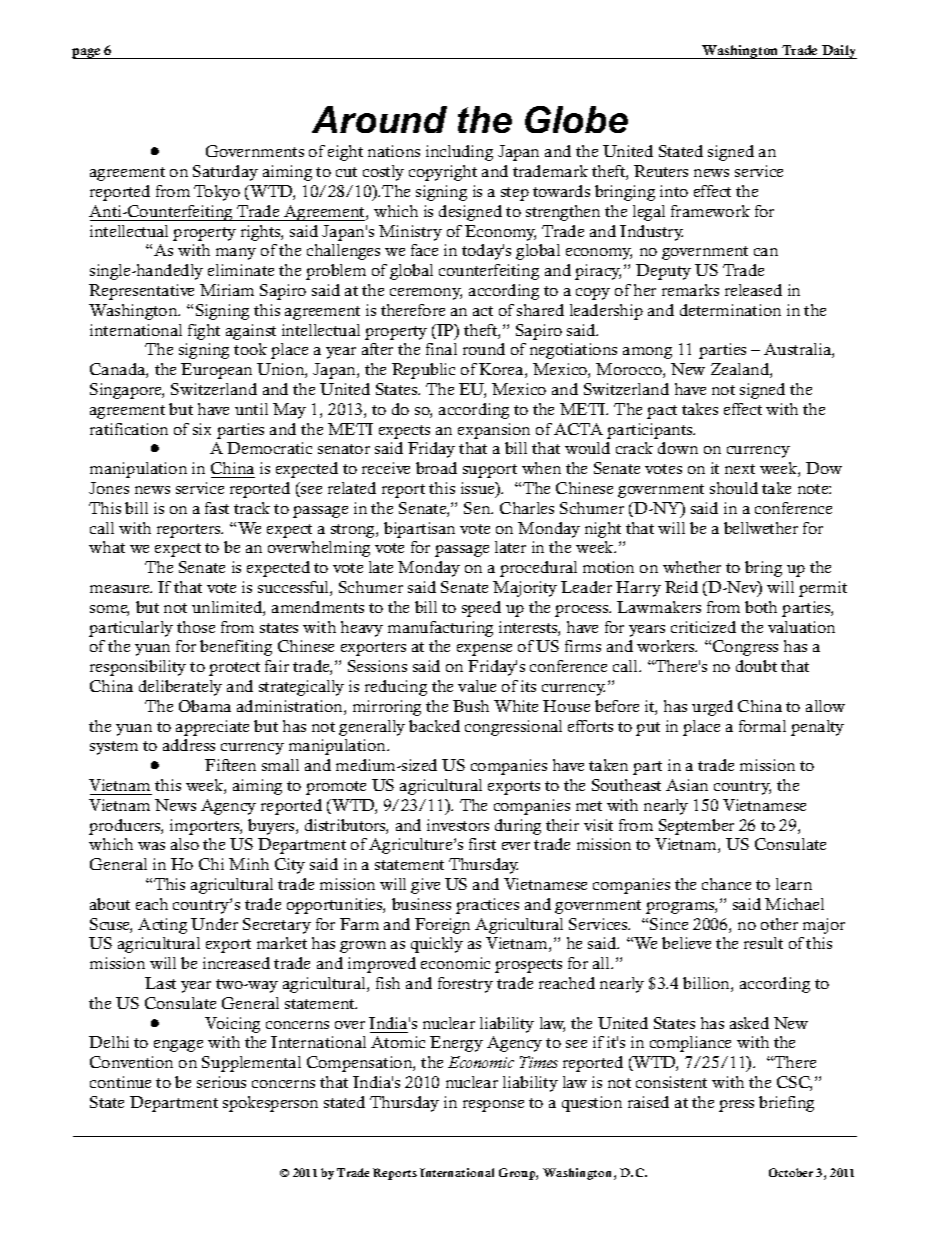 Image resolution: width=952 pixels, height=1233 pixels. Describe the element at coordinates (221, 1082) in the image. I see `serious` at that location.
